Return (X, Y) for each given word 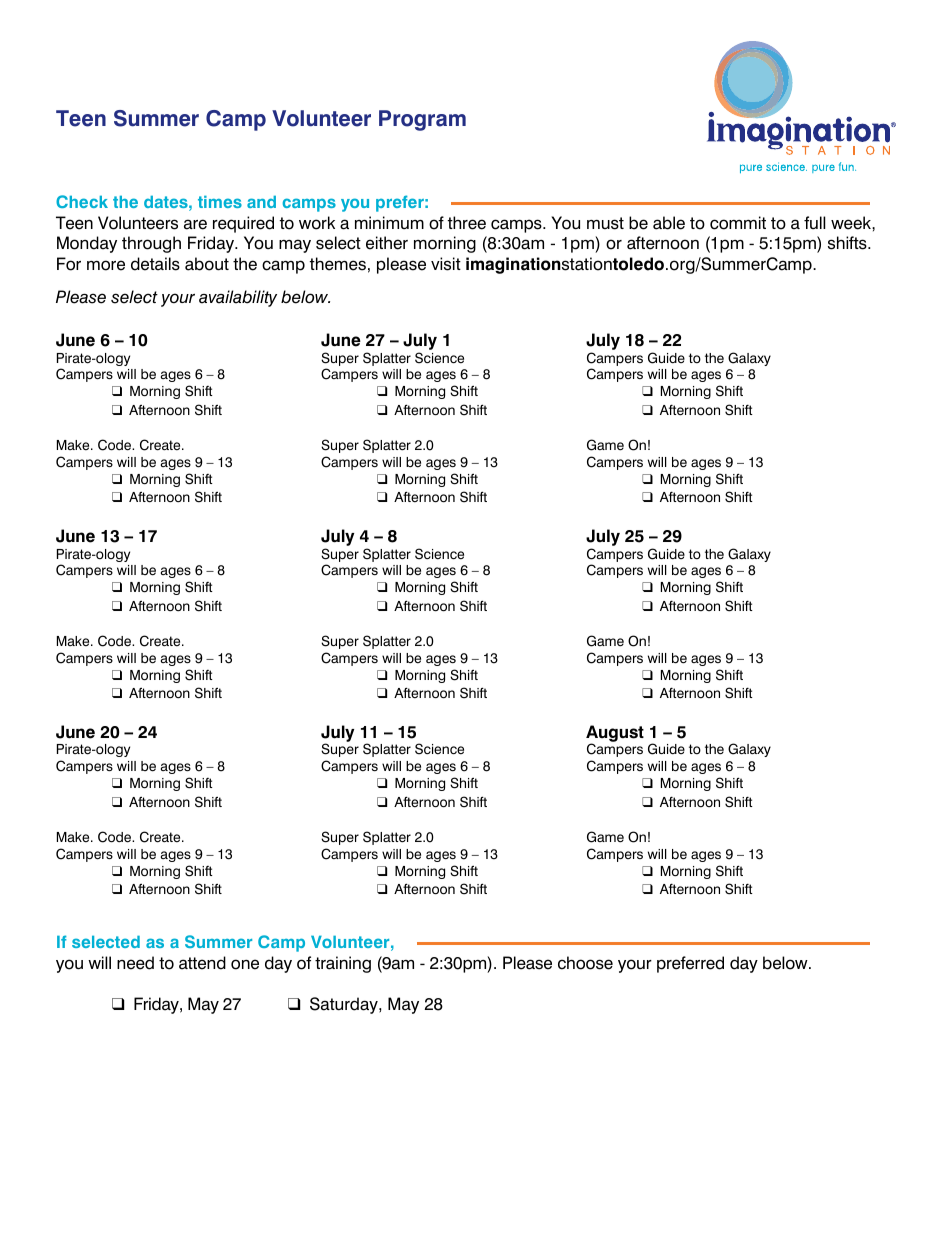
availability (238, 298)
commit (738, 223)
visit (446, 264)
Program (422, 120)
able (669, 223)
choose (585, 963)
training (343, 964)
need (135, 963)
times (220, 202)
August (615, 734)
